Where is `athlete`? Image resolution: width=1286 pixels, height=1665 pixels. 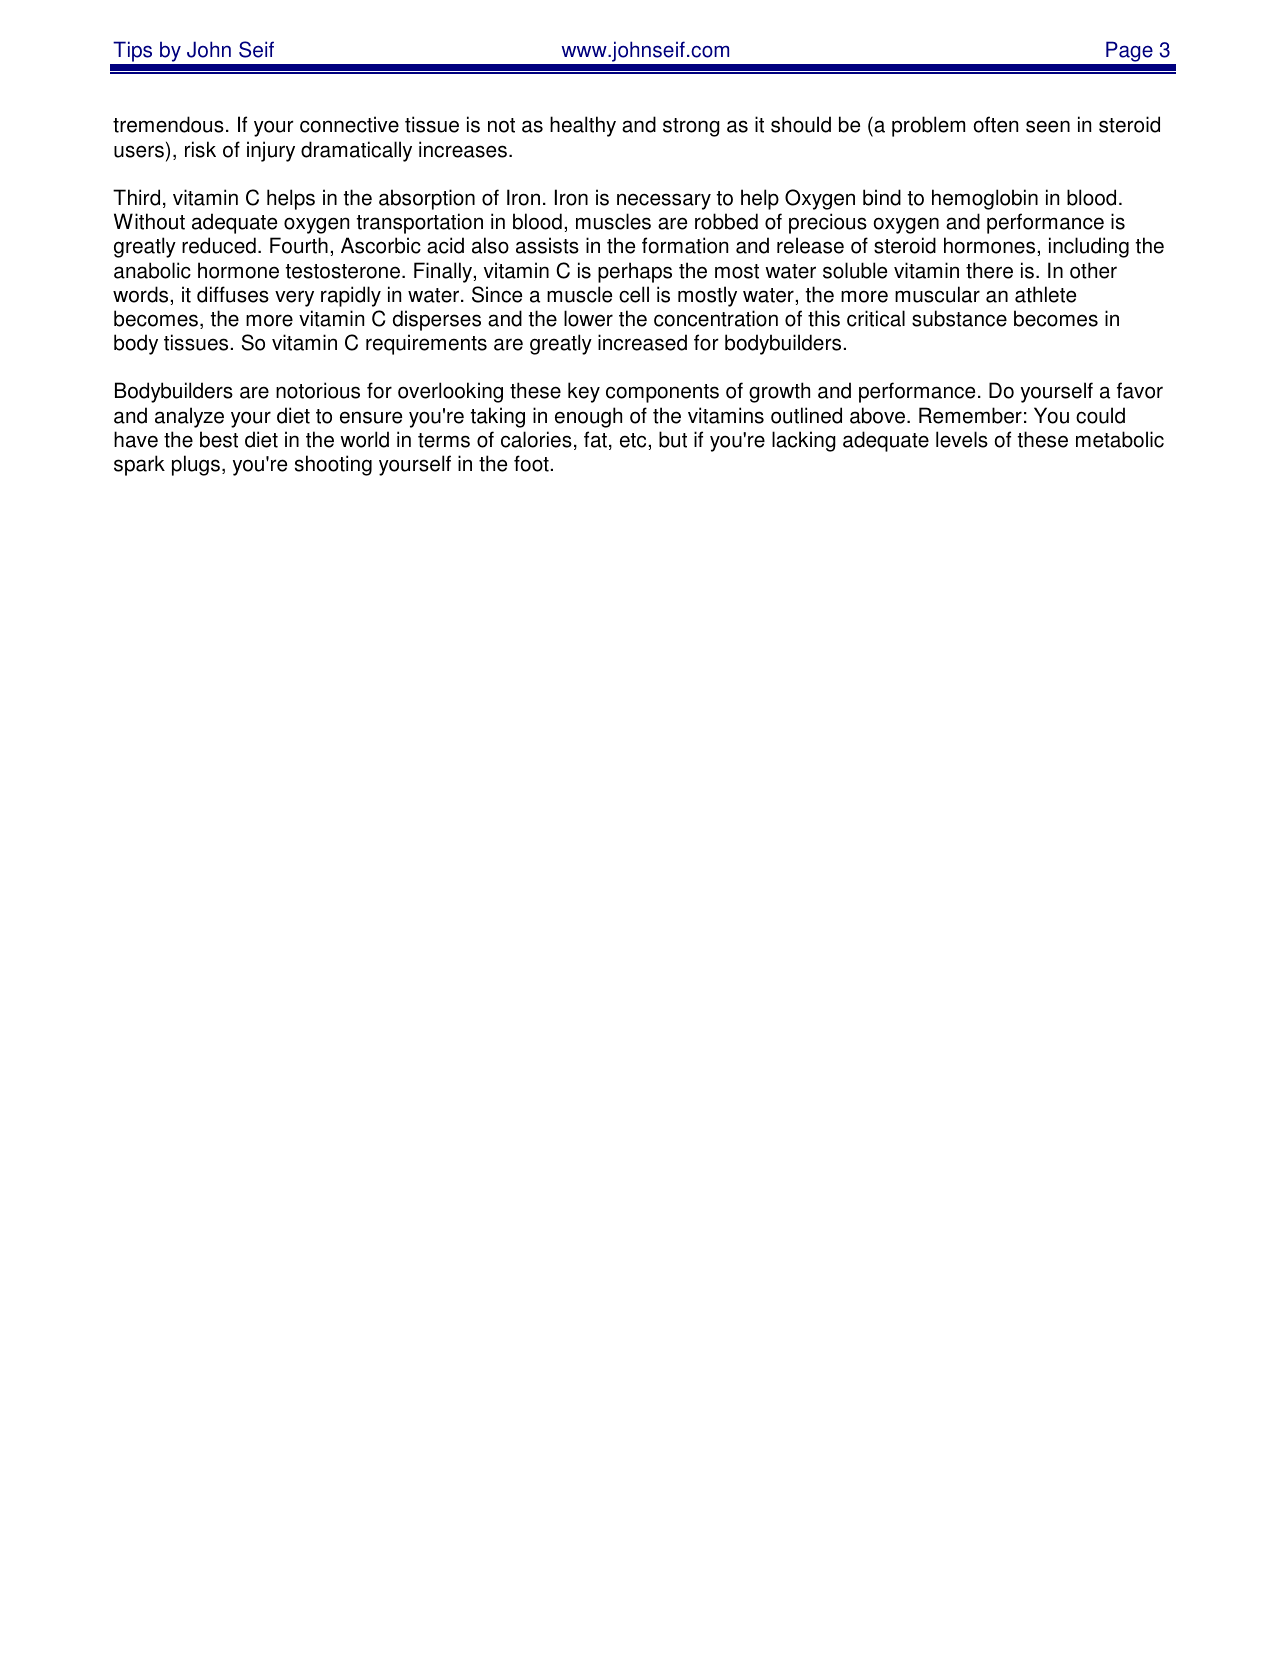 athlete is located at coordinates (1045, 294).
